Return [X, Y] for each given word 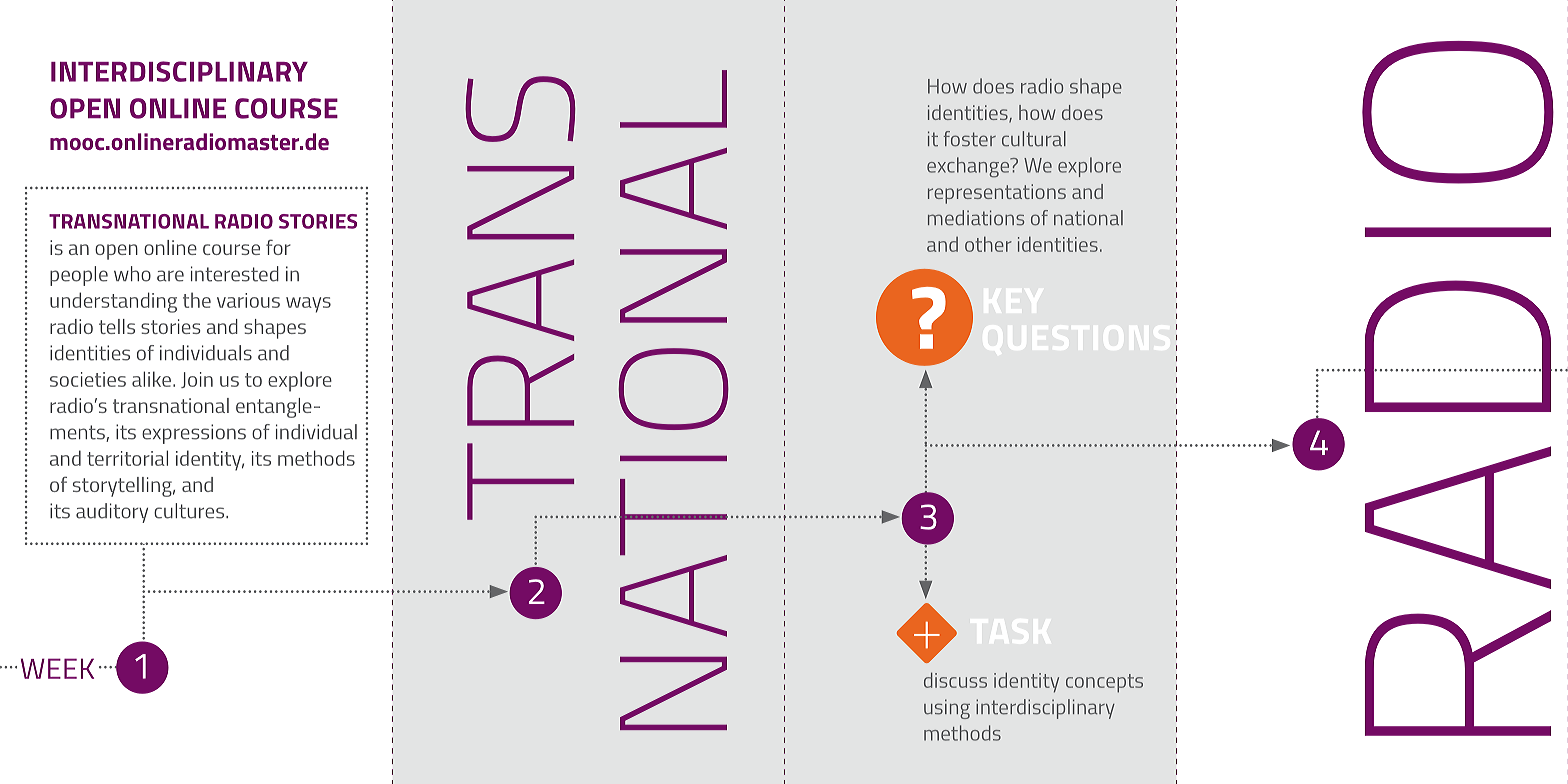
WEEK [57, 668]
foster [970, 139]
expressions [194, 434]
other [988, 244]
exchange [969, 167]
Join [197, 380]
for [278, 247]
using [947, 709]
